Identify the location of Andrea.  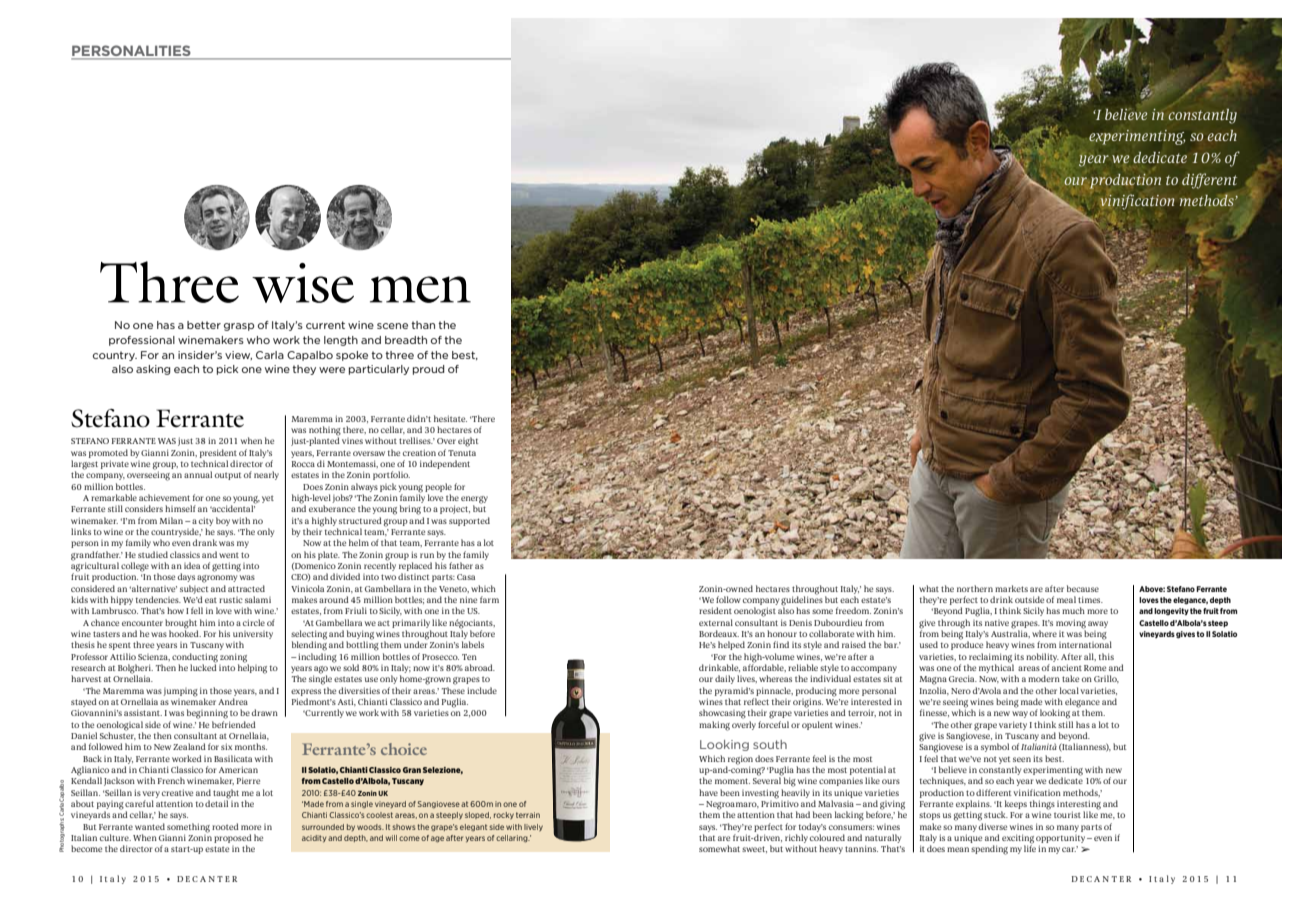
(233, 701).
